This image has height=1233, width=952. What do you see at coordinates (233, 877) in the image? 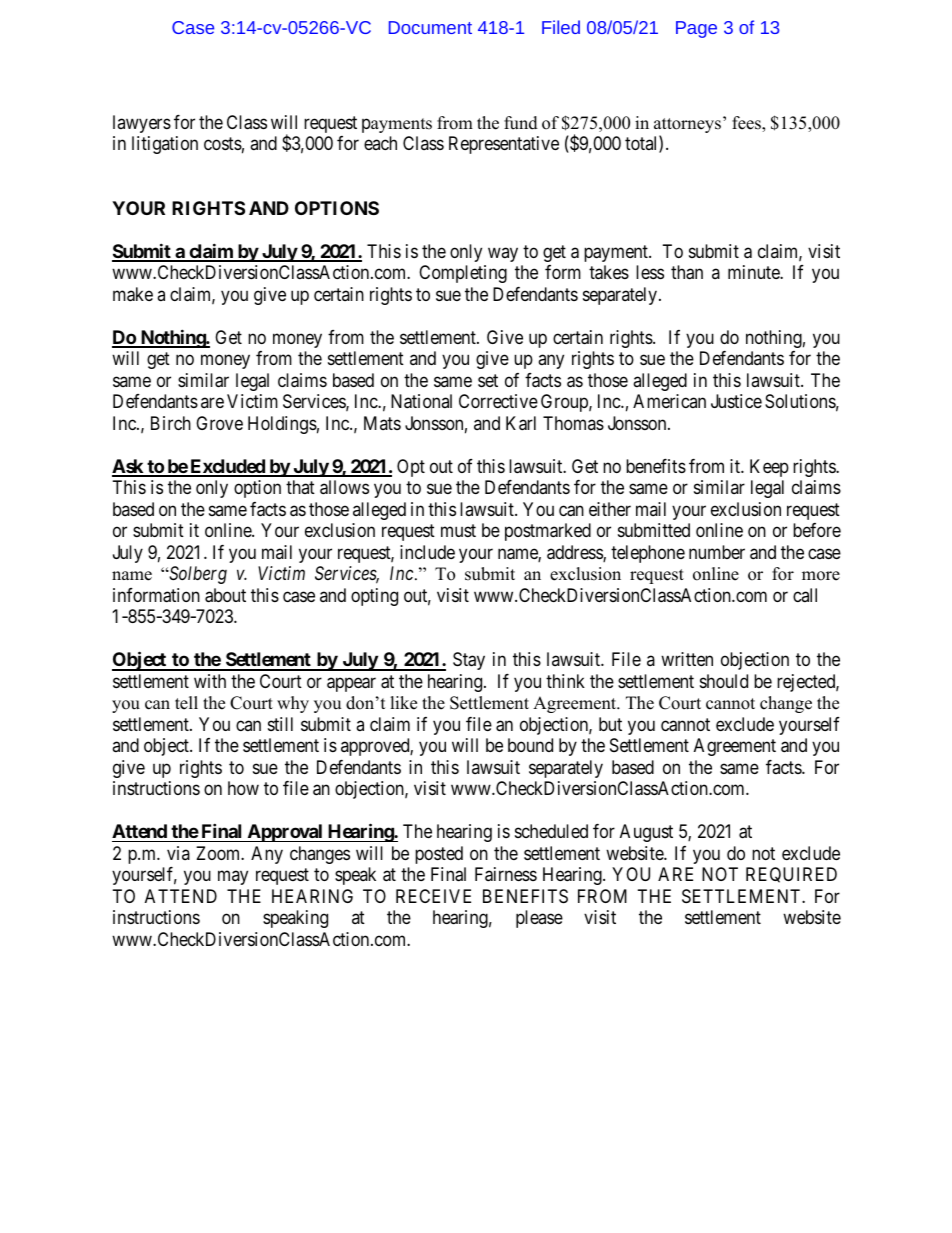
I see `may` at bounding box center [233, 877].
